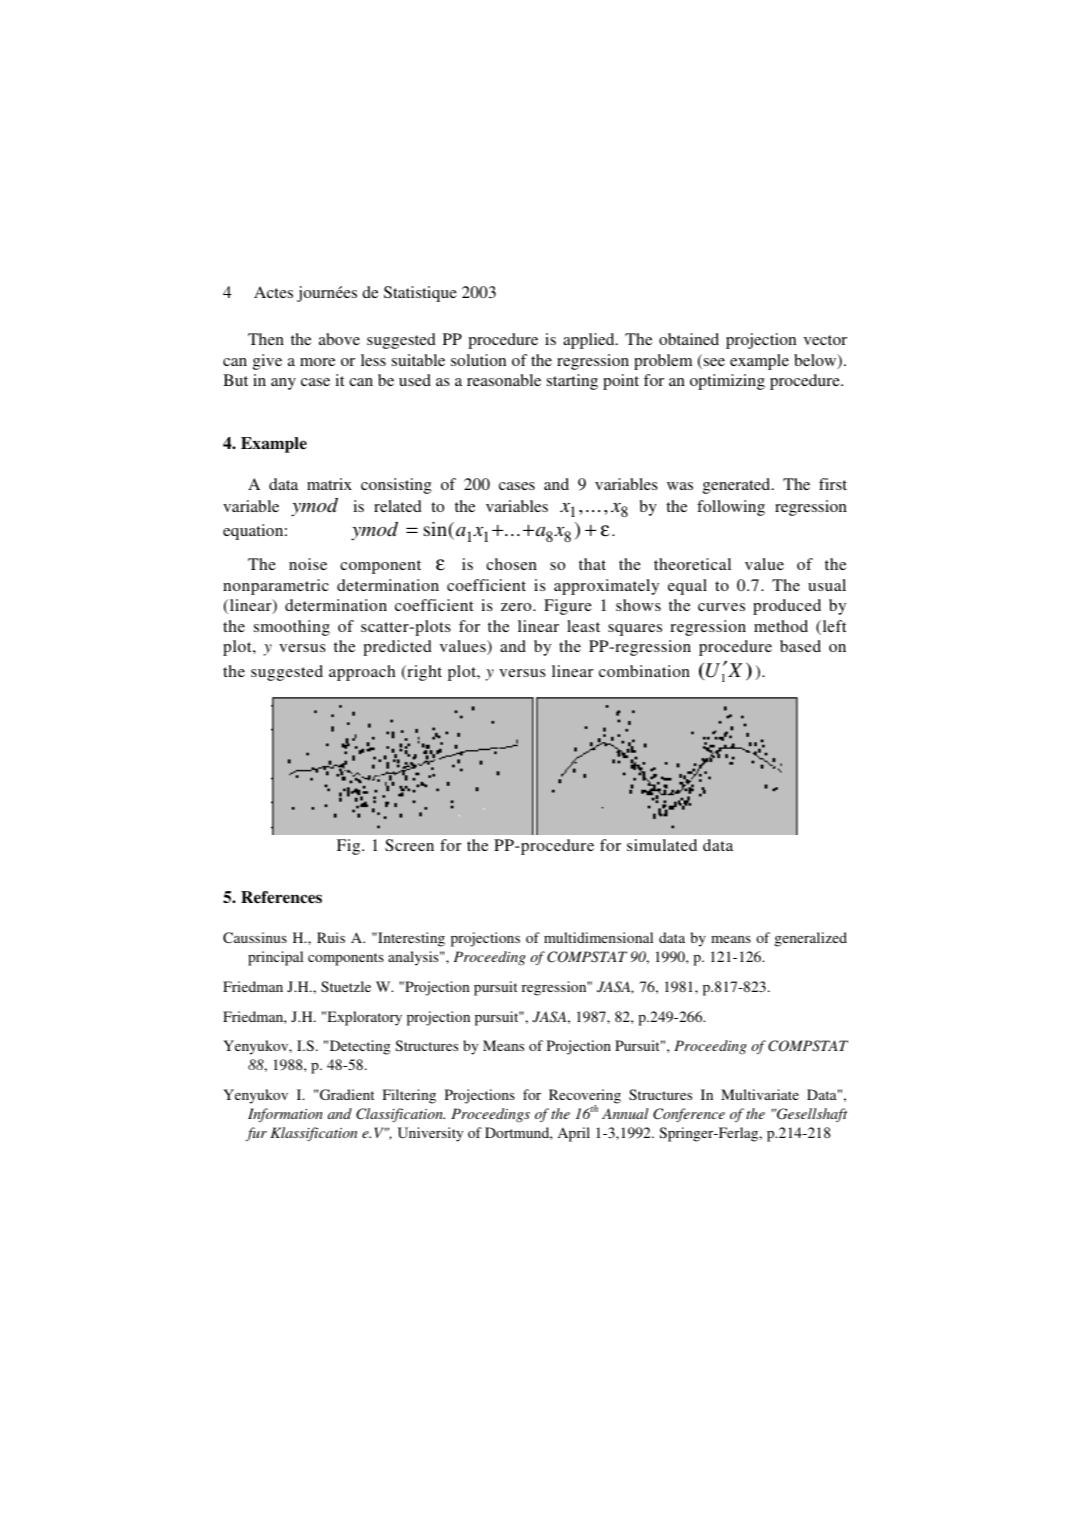 This screenshot has height=1514, width=1070. What do you see at coordinates (329, 484) in the screenshot?
I see `matrix` at bounding box center [329, 484].
